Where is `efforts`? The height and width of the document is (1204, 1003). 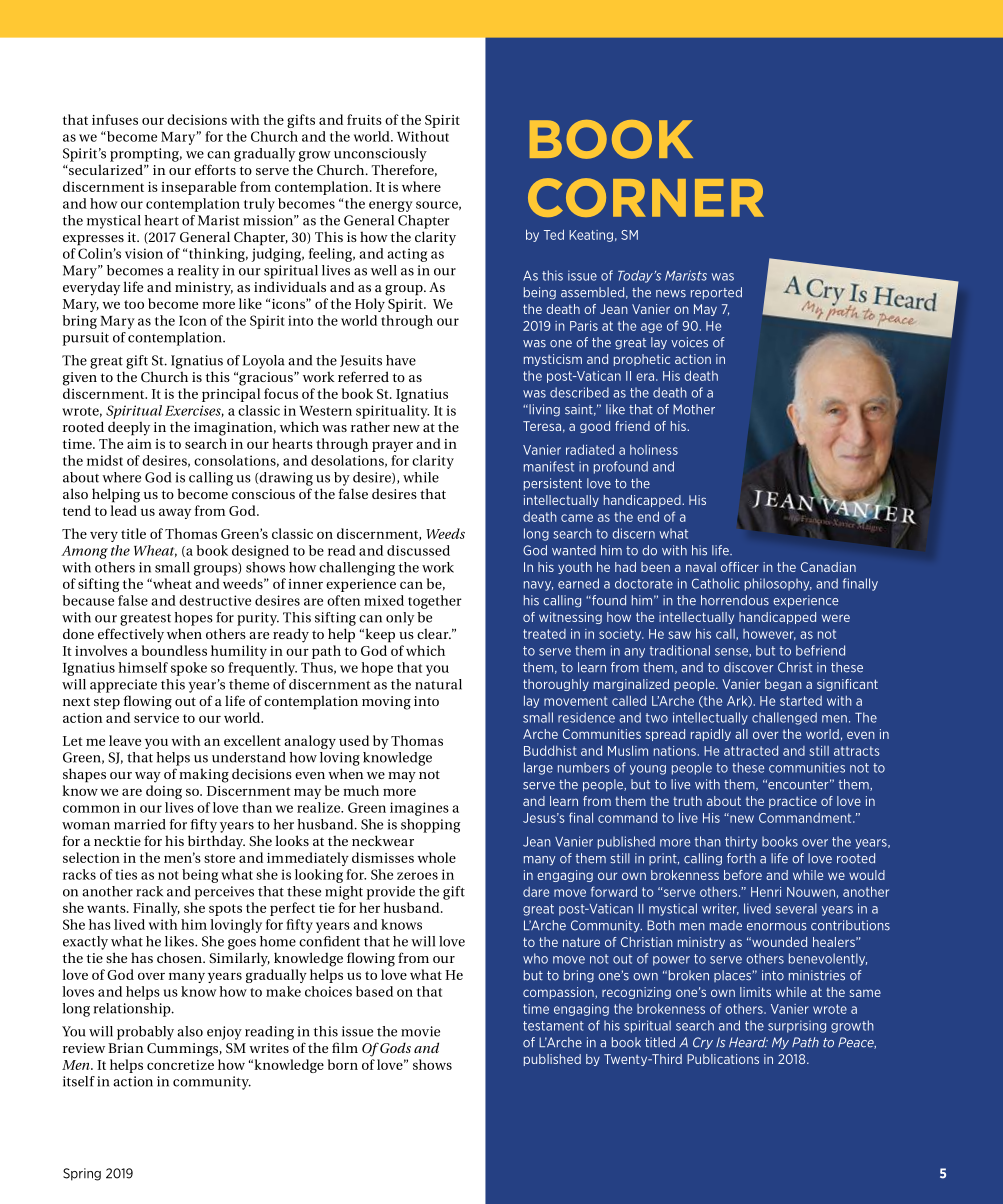
efforts is located at coordinates (215, 169).
